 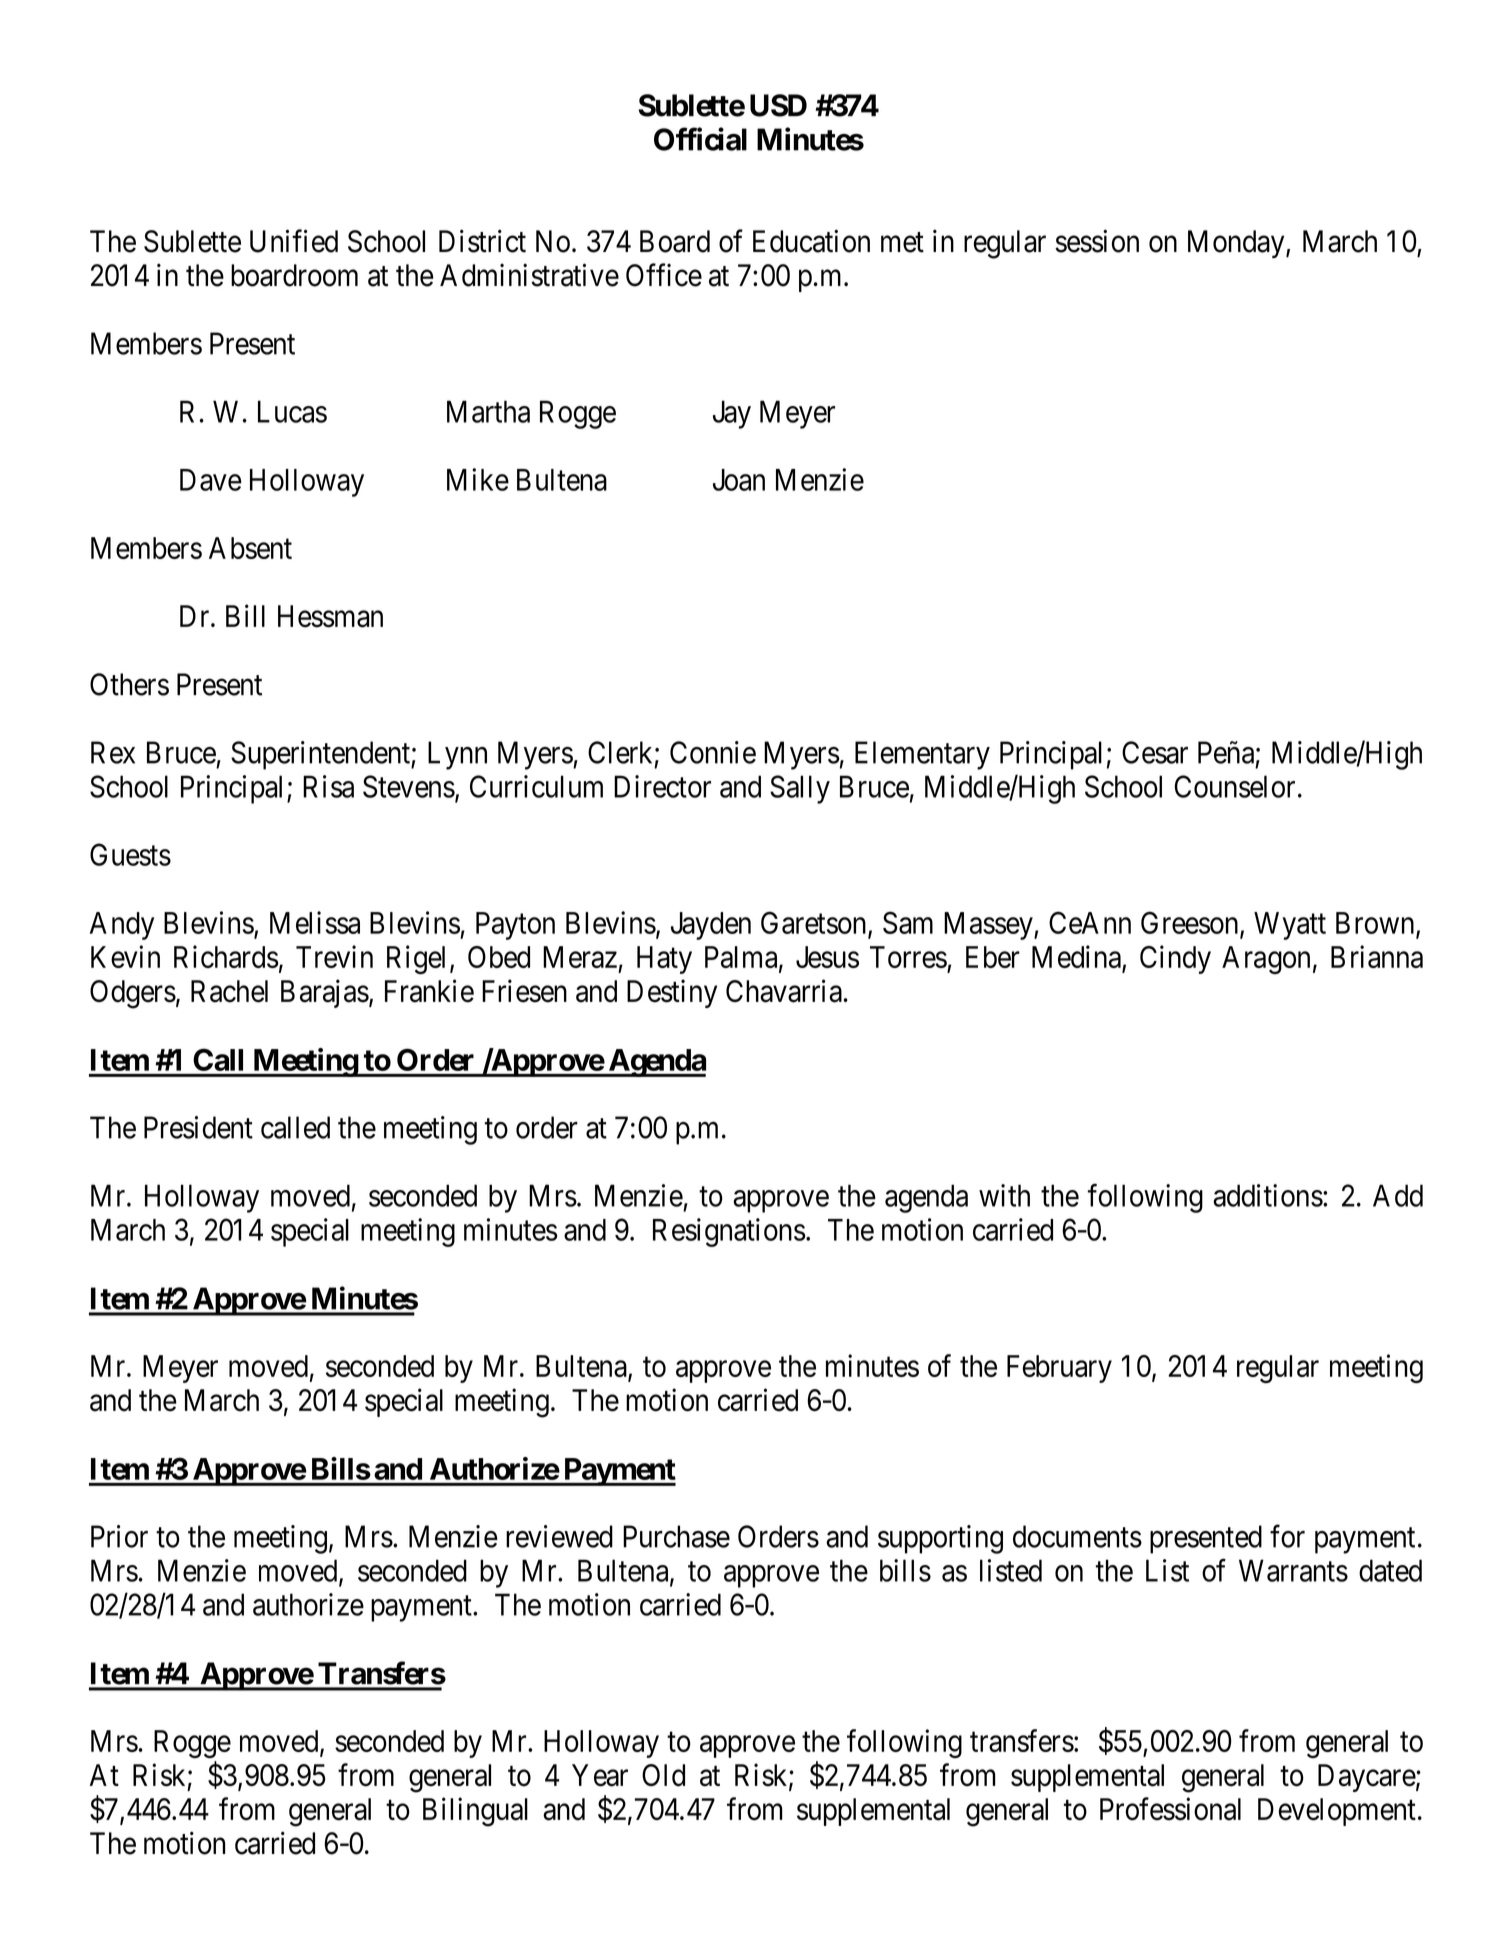 I want to click on February, so click(x=1059, y=1369).
